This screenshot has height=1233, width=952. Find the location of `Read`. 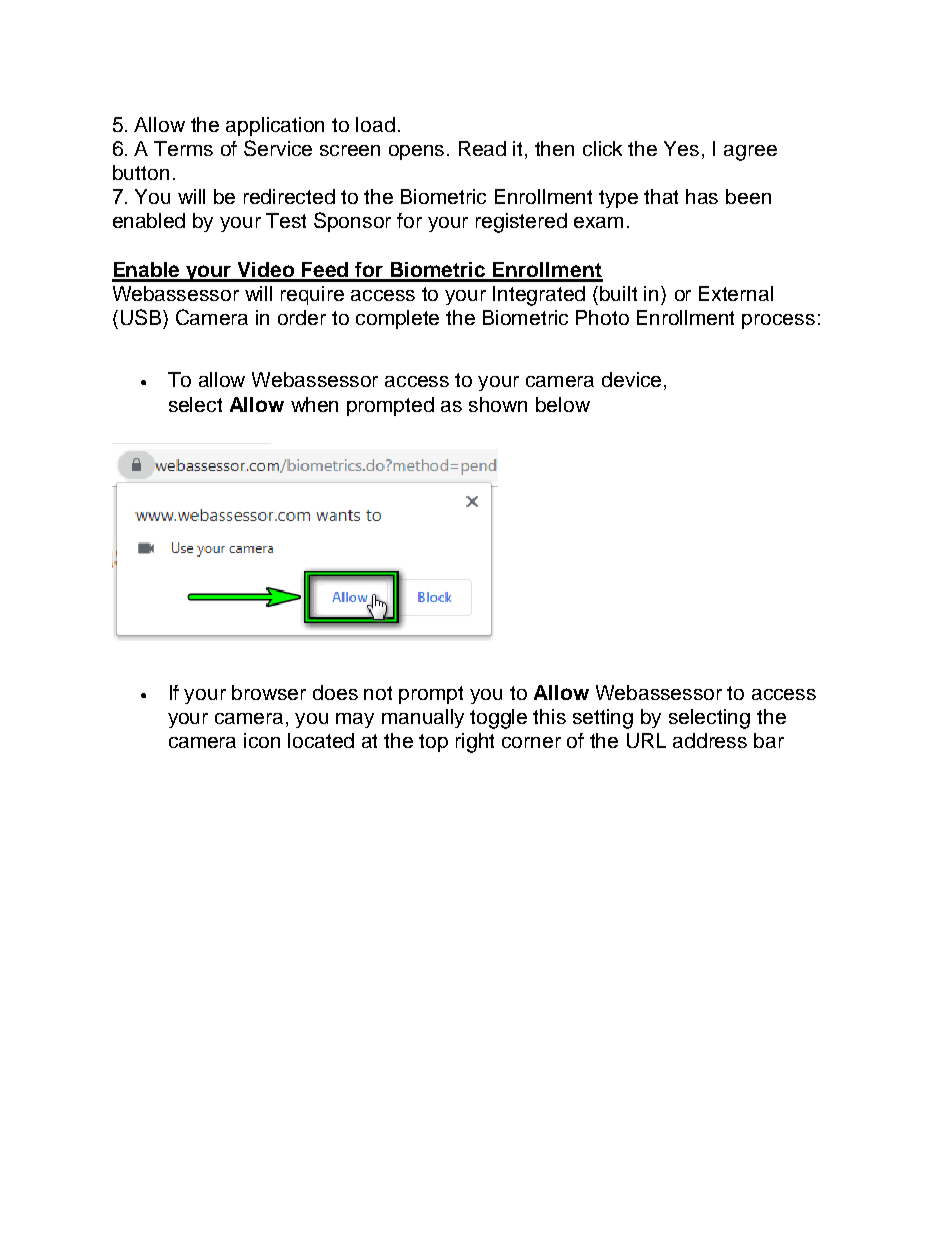

Read is located at coordinates (482, 148).
